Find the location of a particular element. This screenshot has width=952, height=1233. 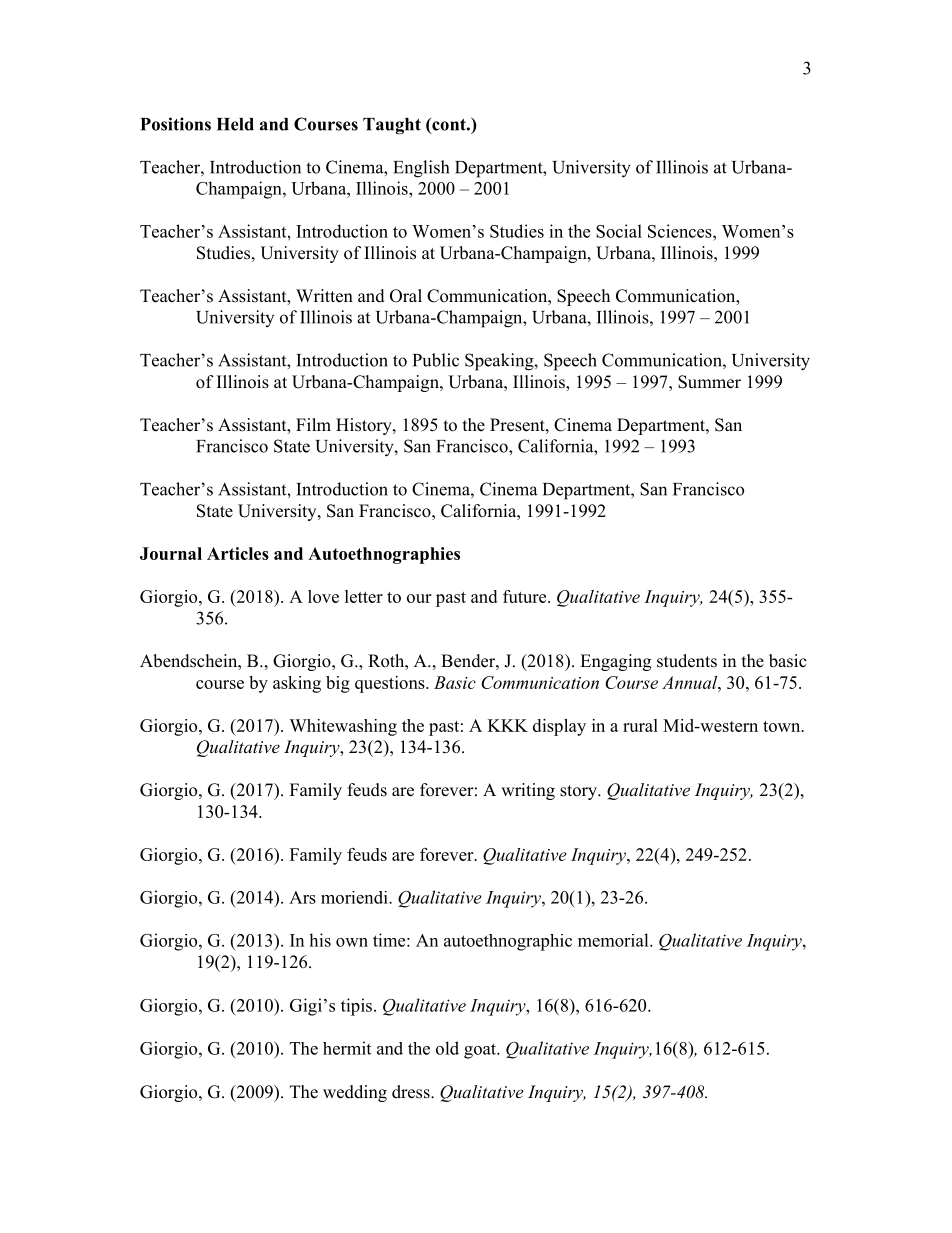

rural is located at coordinates (640, 725).
